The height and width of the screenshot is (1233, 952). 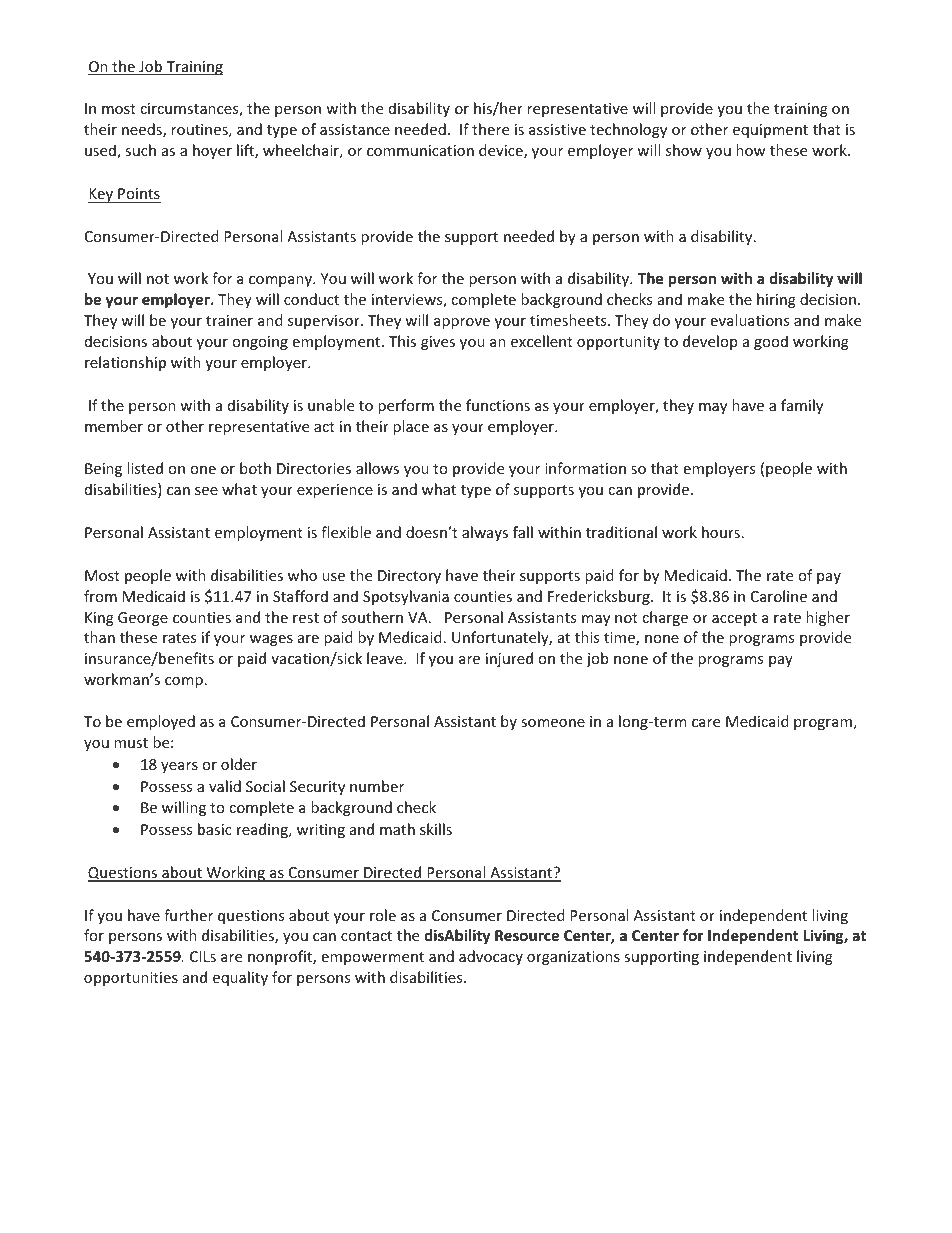 What do you see at coordinates (212, 151) in the screenshot?
I see `hoyer` at bounding box center [212, 151].
